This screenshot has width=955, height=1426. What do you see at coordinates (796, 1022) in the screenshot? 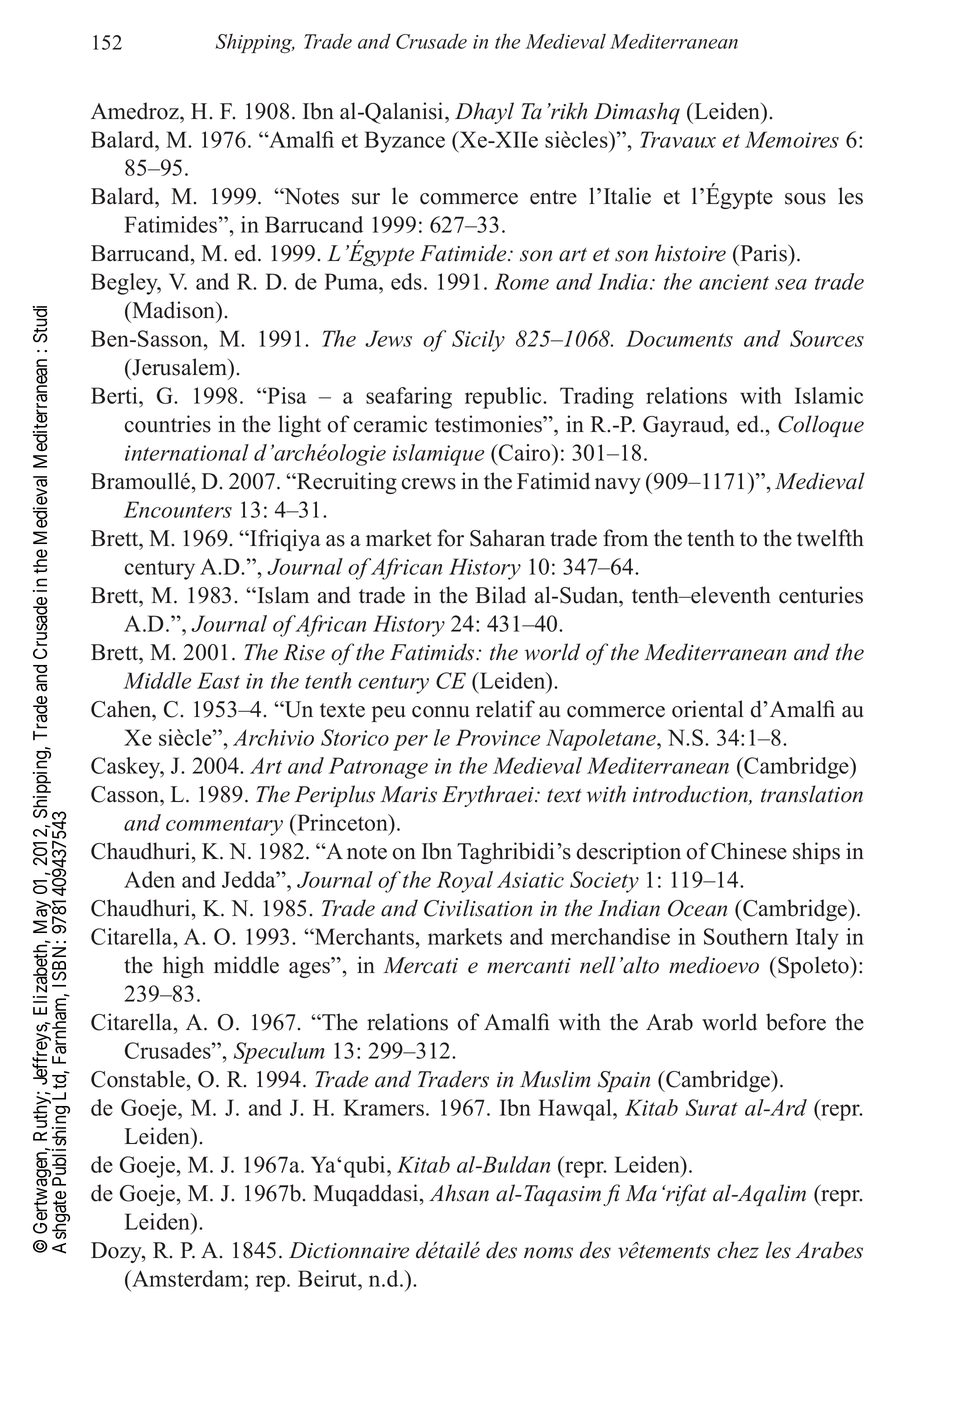
I see `before` at bounding box center [796, 1022].
